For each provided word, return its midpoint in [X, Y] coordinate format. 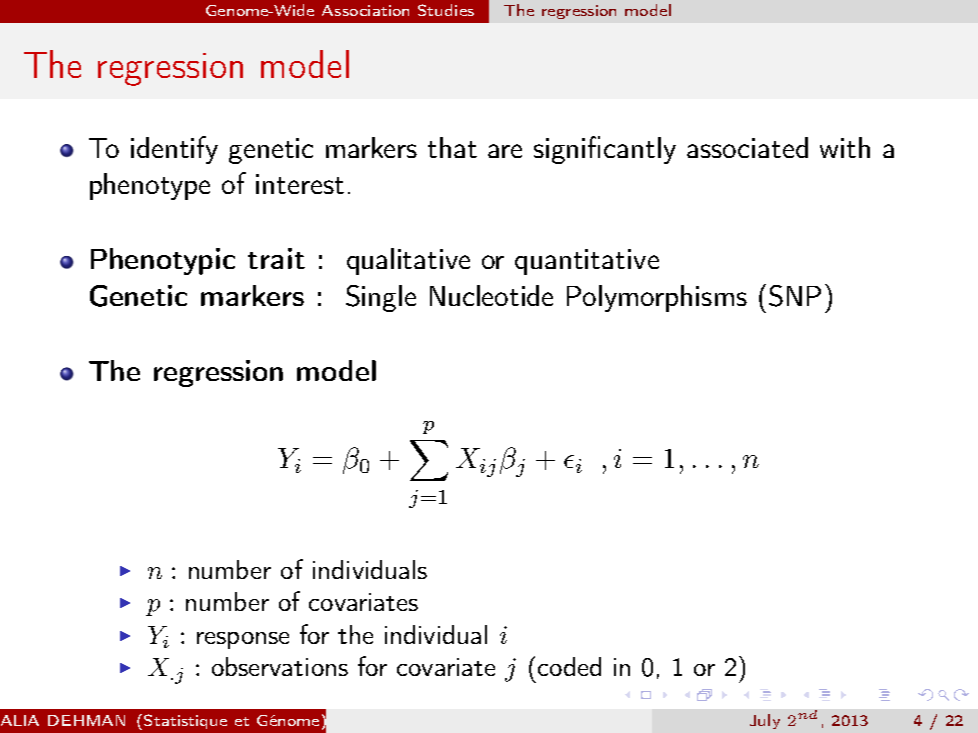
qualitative [408, 261]
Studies [446, 10]
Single [381, 298]
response [243, 640]
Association [365, 10]
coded [569, 666]
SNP [795, 296]
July [765, 721]
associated [747, 147]
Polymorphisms [657, 298]
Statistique [185, 721]
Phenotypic [163, 261]
